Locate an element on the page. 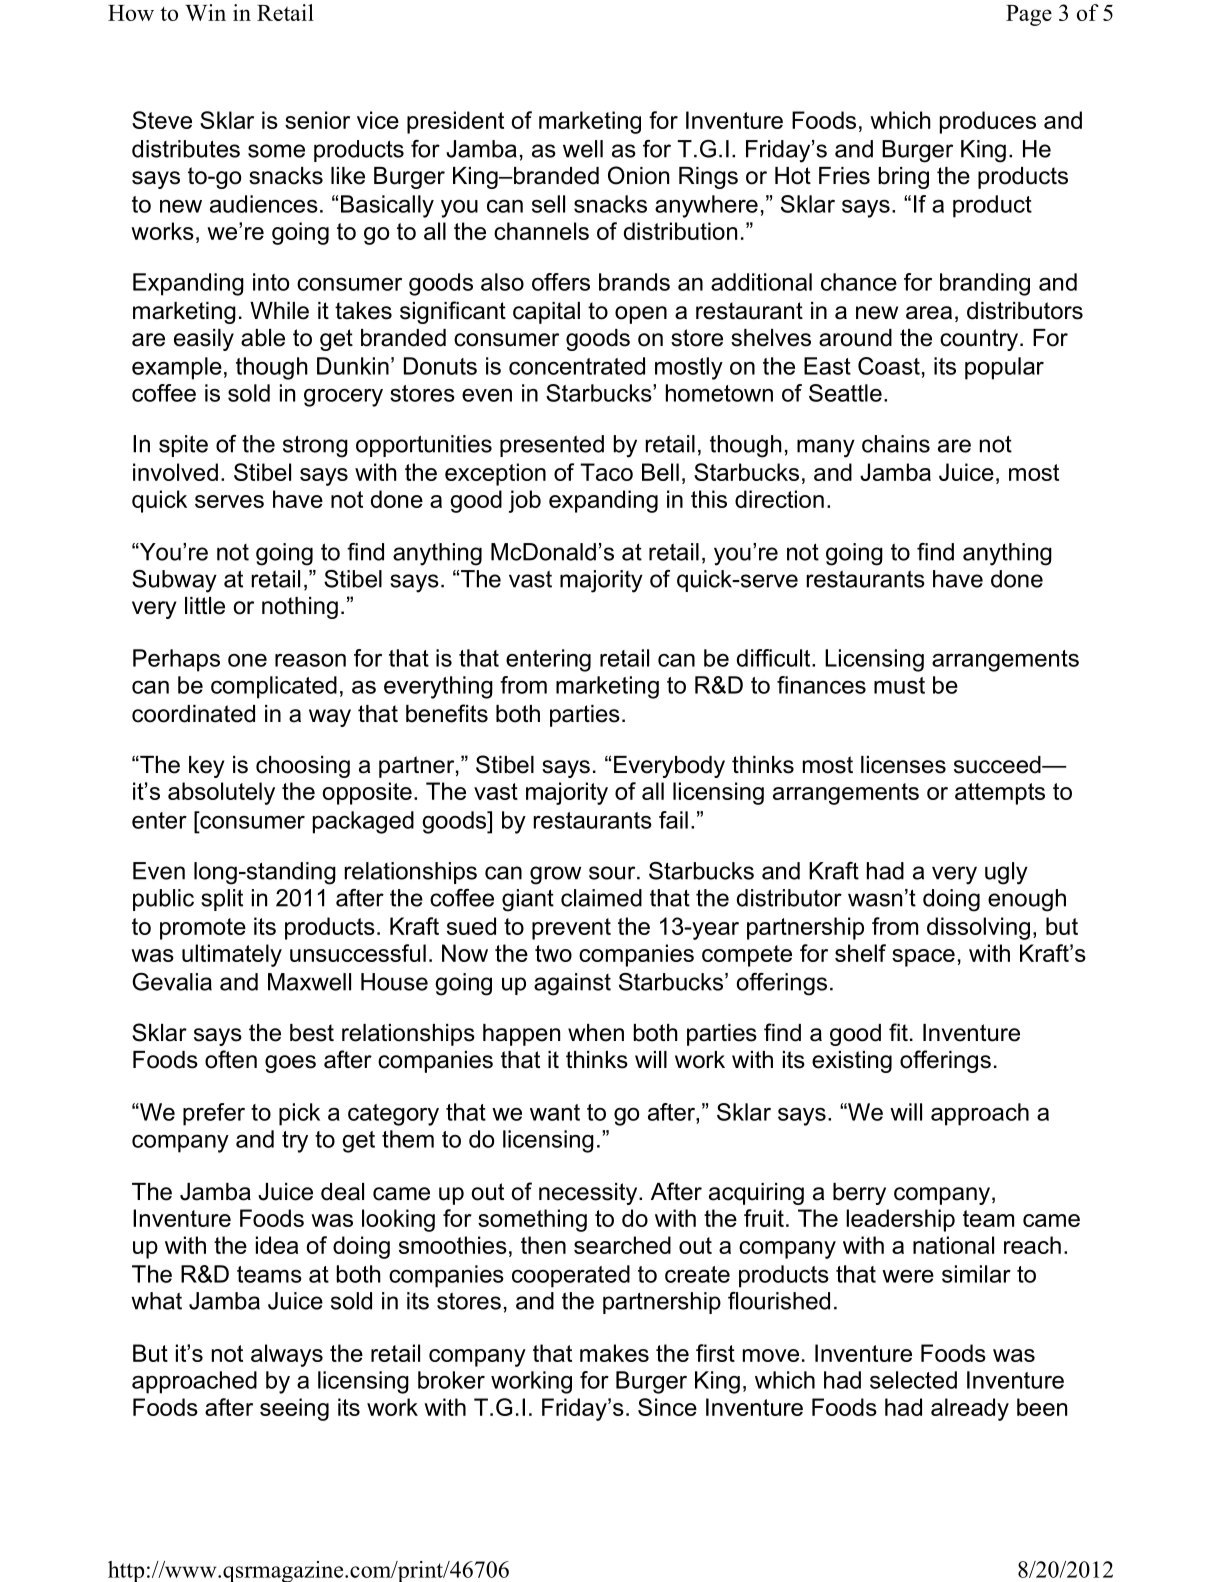  produces is located at coordinates (988, 122).
